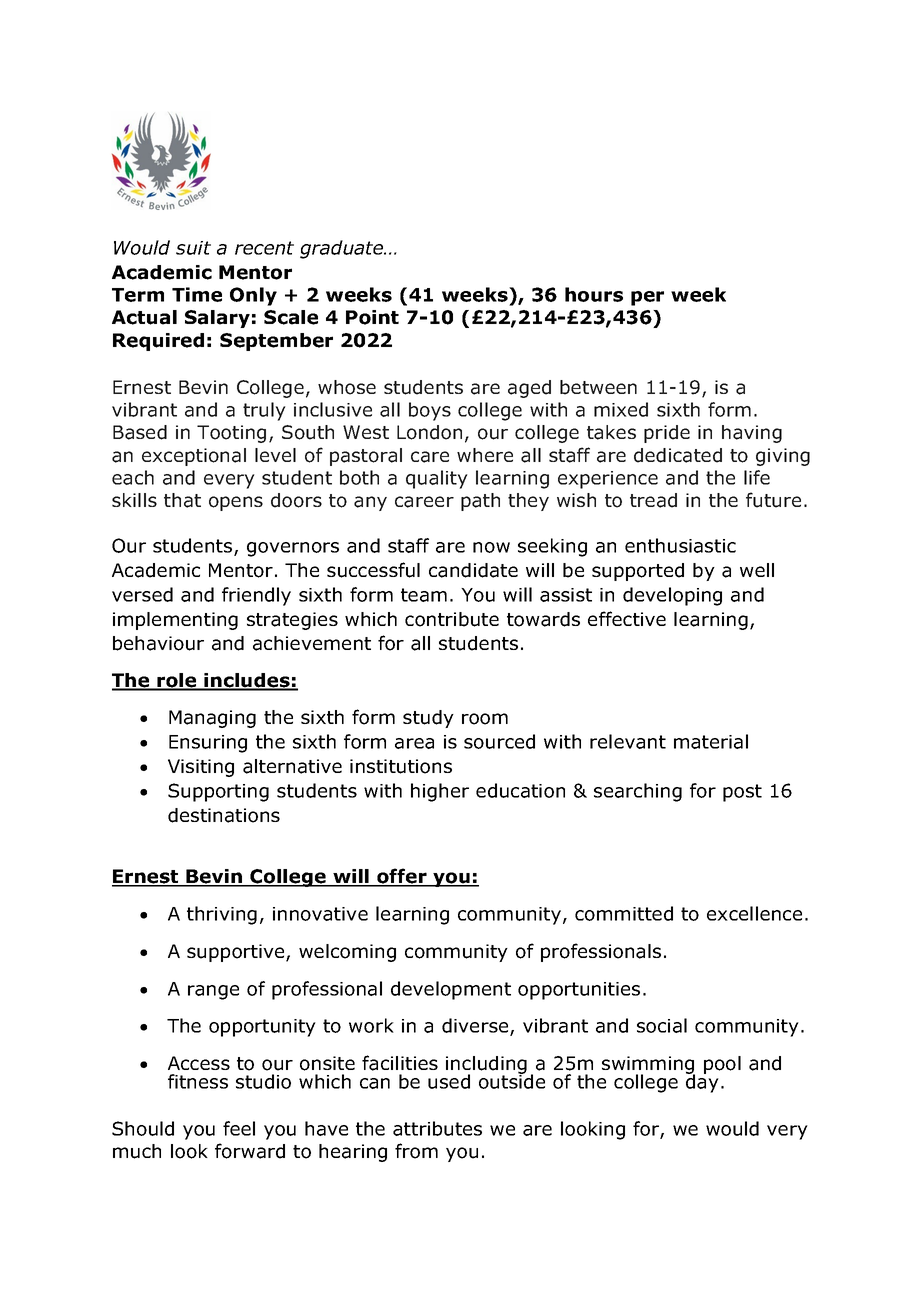 The height and width of the document is (1308, 924). What do you see at coordinates (680, 545) in the document?
I see `enthusiastic` at bounding box center [680, 545].
